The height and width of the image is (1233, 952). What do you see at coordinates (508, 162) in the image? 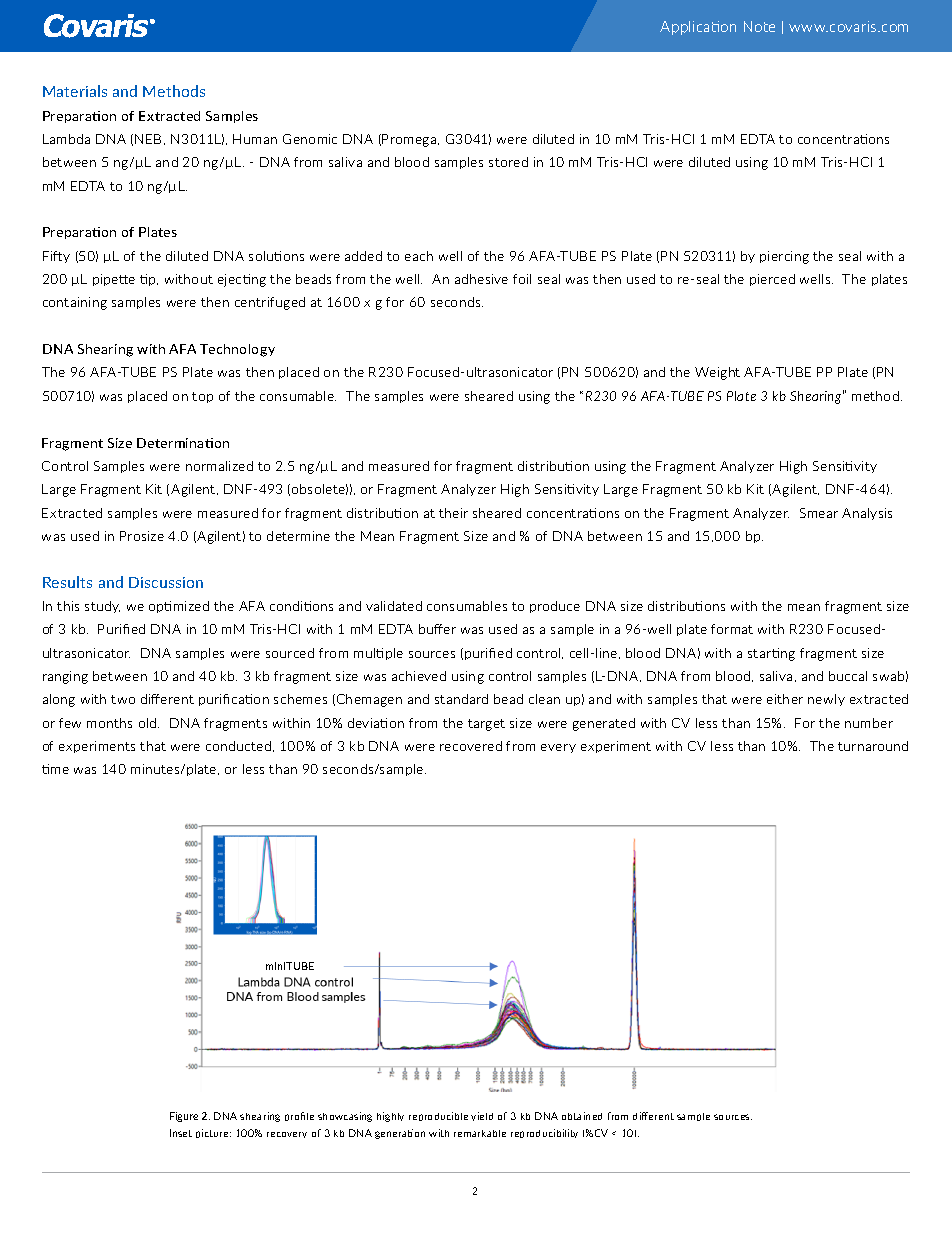
I see `stored` at bounding box center [508, 162].
